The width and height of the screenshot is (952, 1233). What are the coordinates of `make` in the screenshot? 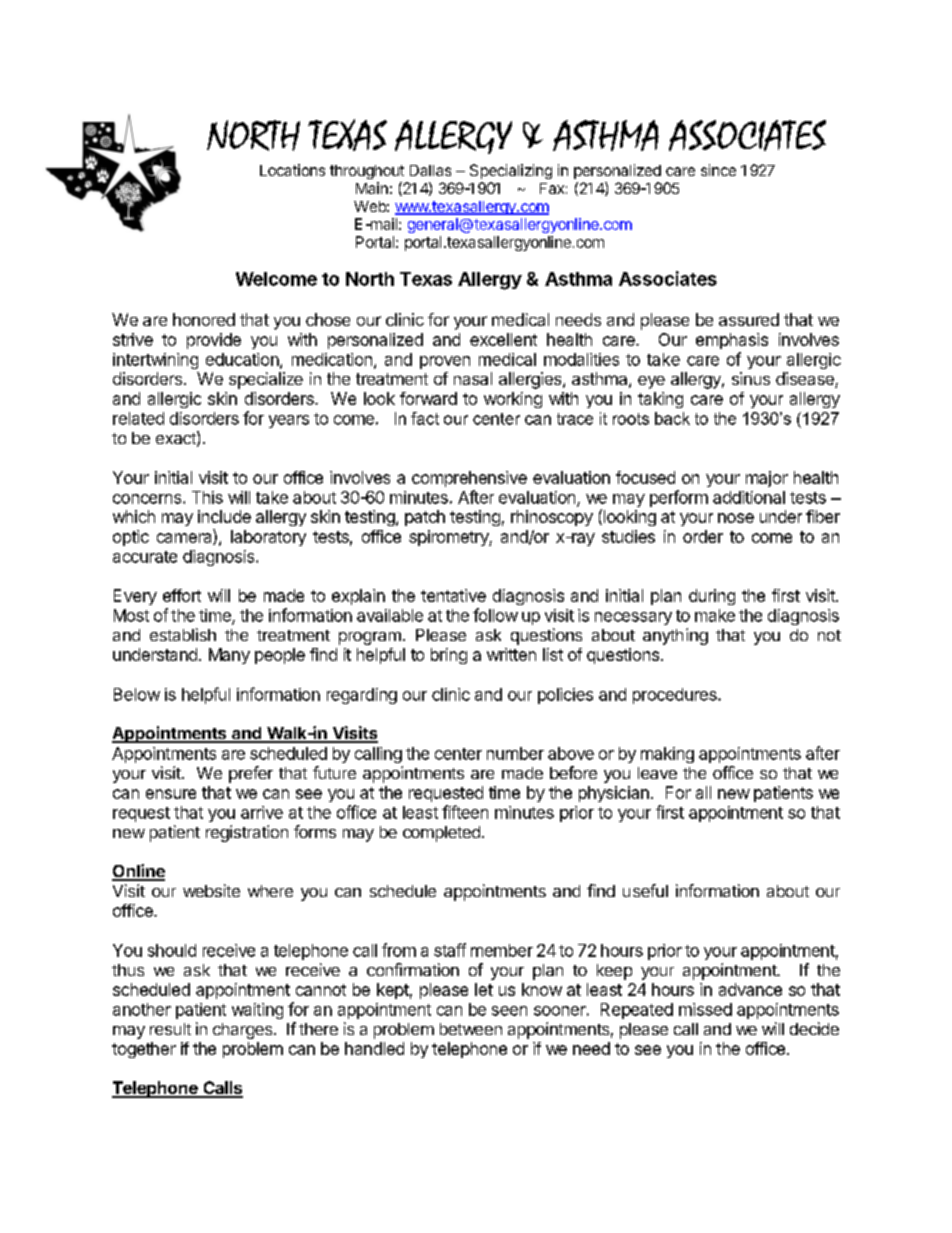 It's located at (715, 615).
